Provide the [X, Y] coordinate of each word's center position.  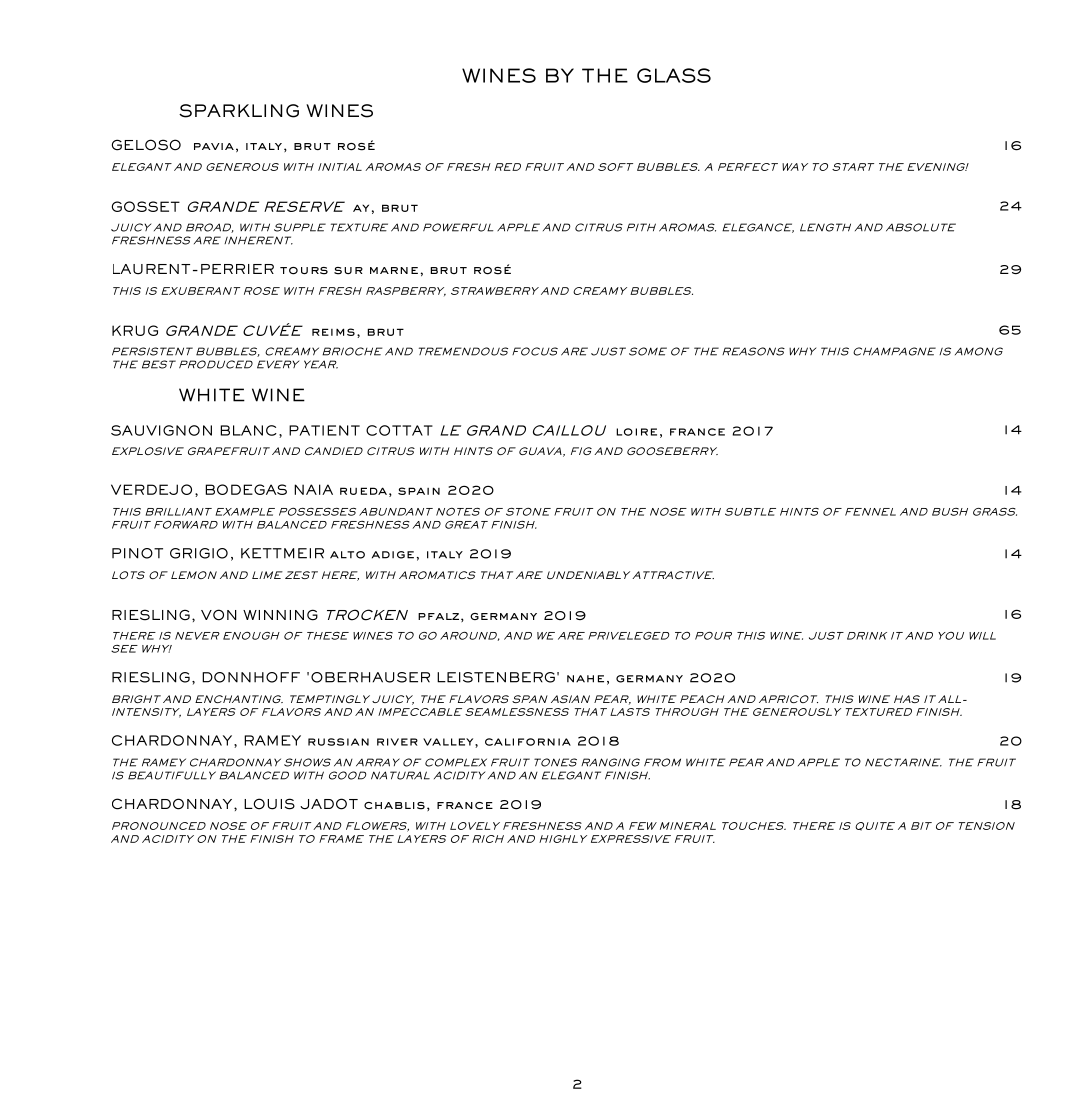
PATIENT [324, 430]
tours [304, 271]
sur [348, 271]
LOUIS [269, 804]
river [397, 742]
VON [219, 615]
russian [338, 742]
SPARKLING [239, 111]
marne [394, 270]
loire [636, 432]
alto [347, 555]
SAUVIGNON [161, 430]
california [528, 742]
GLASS [674, 75]
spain [419, 491]
